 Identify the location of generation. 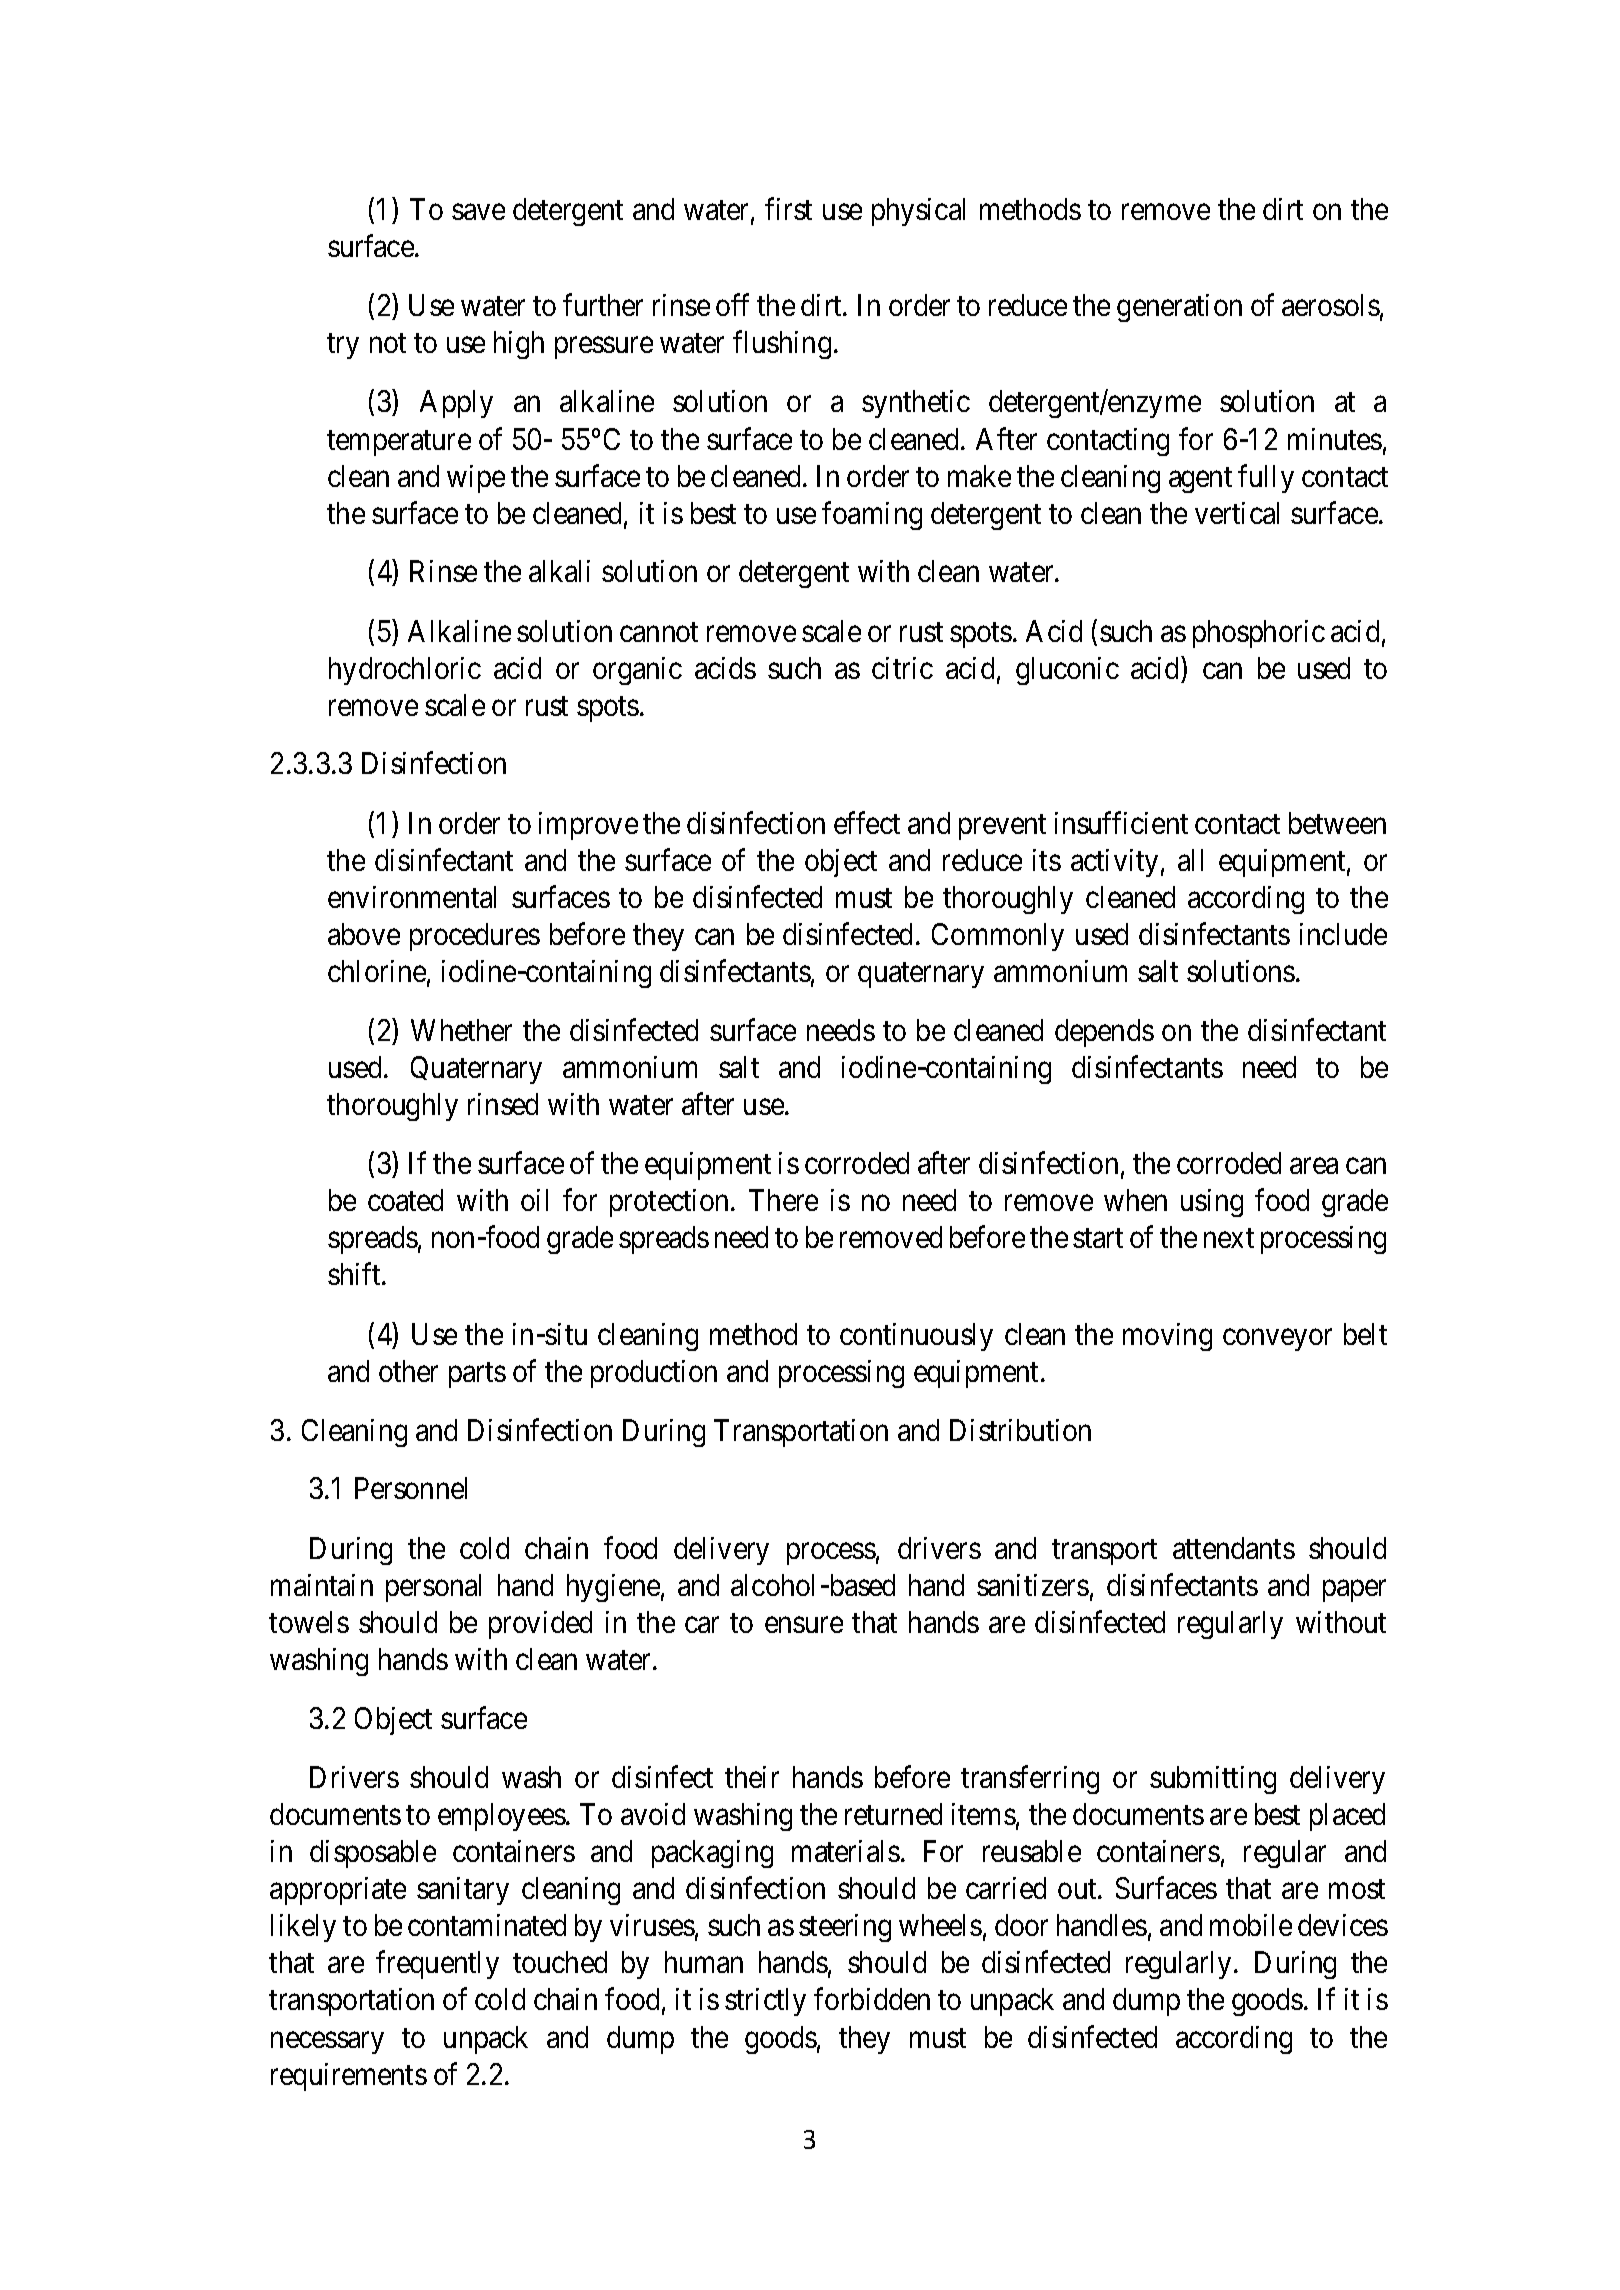
(1179, 308).
